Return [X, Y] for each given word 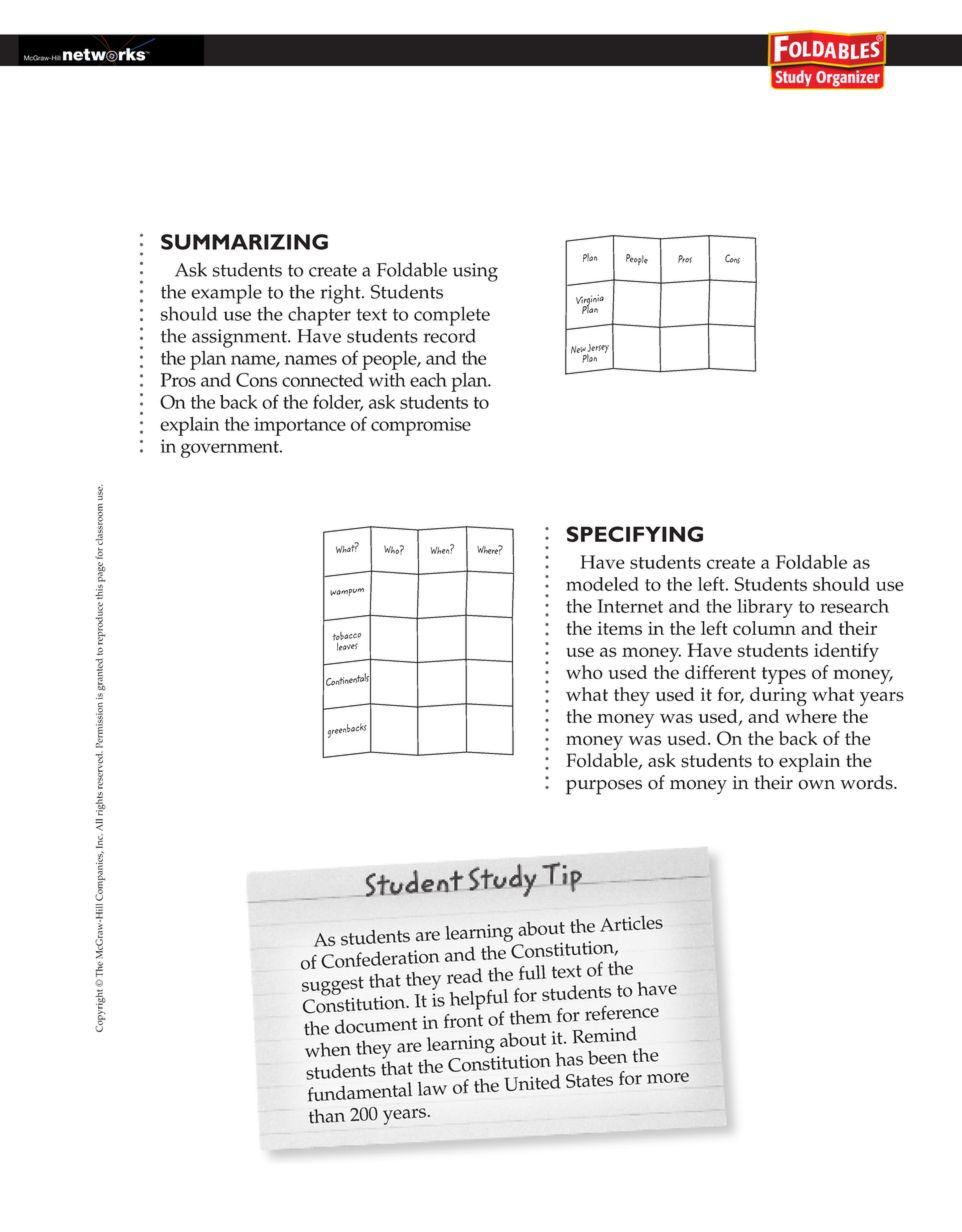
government [231, 449]
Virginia [590, 302]
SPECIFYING [634, 534]
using [475, 272]
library [765, 608]
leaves [347, 646]
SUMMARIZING [244, 242]
